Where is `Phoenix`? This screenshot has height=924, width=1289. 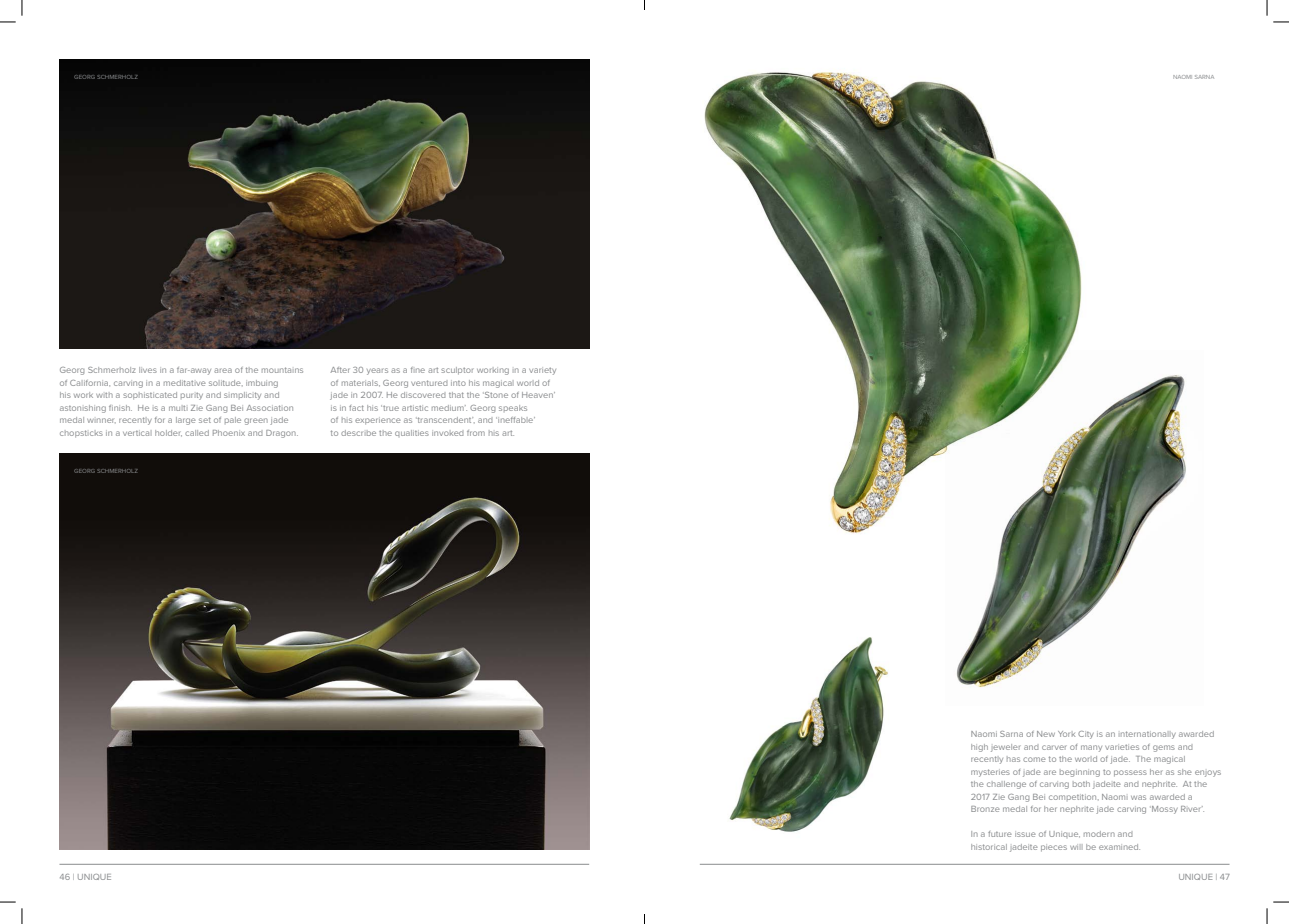
Phoenix is located at coordinates (229, 433).
